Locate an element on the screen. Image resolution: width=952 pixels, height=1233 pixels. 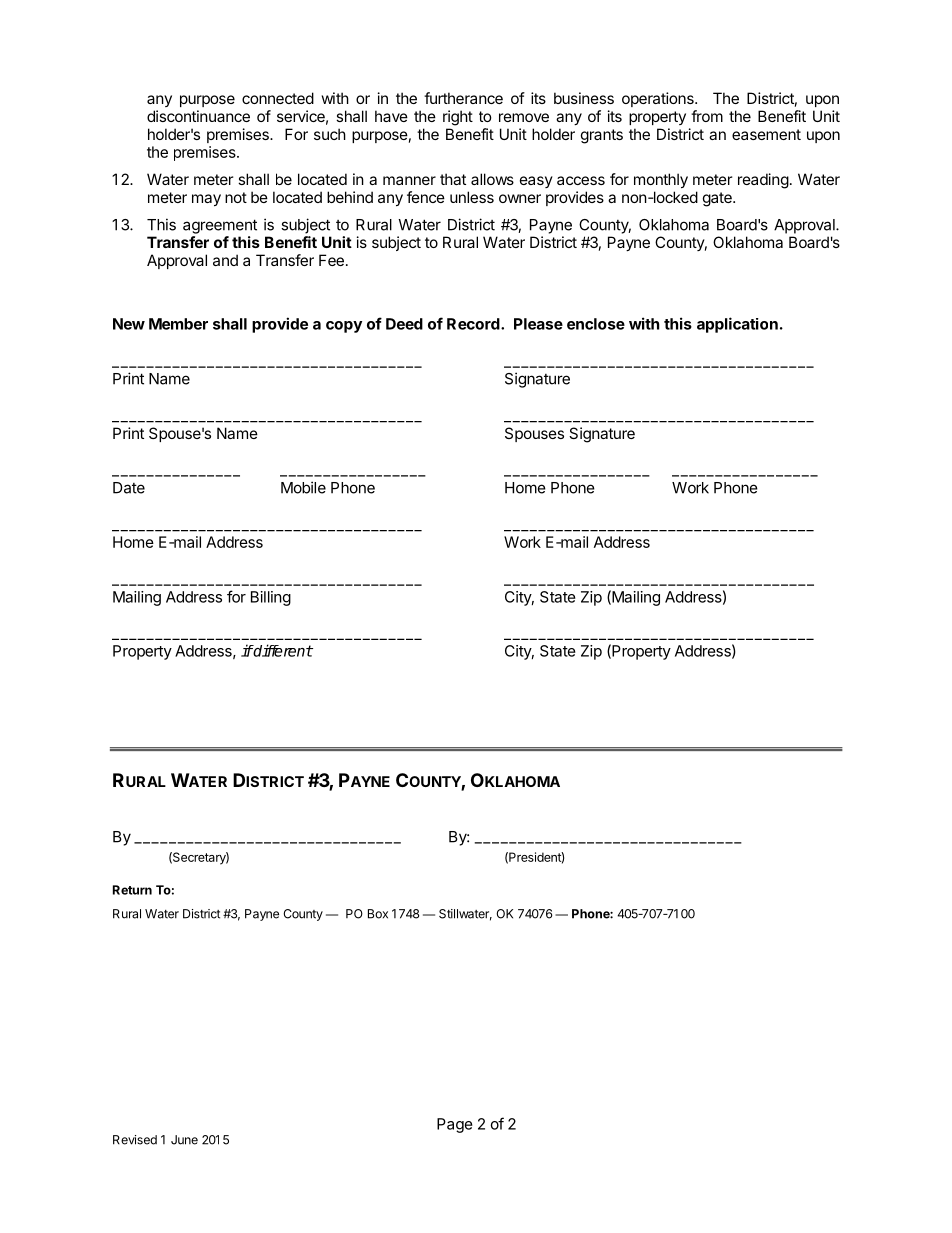
application is located at coordinates (737, 325).
